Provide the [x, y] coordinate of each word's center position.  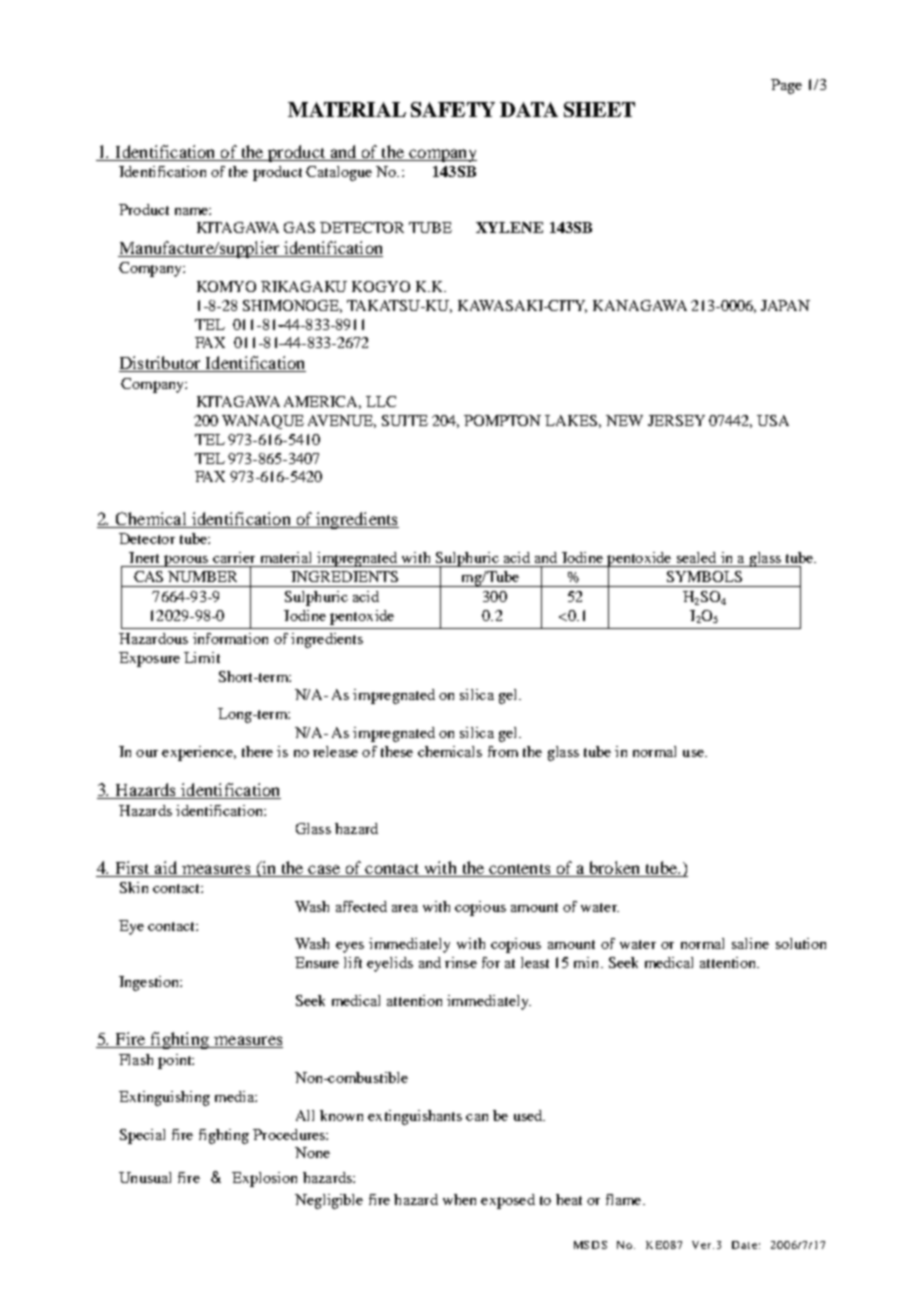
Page [786, 86]
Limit [202, 657]
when [459, 1199]
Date [744, 1245]
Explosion [264, 1179]
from [503, 751]
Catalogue [339, 173]
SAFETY [453, 109]
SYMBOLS [704, 576]
